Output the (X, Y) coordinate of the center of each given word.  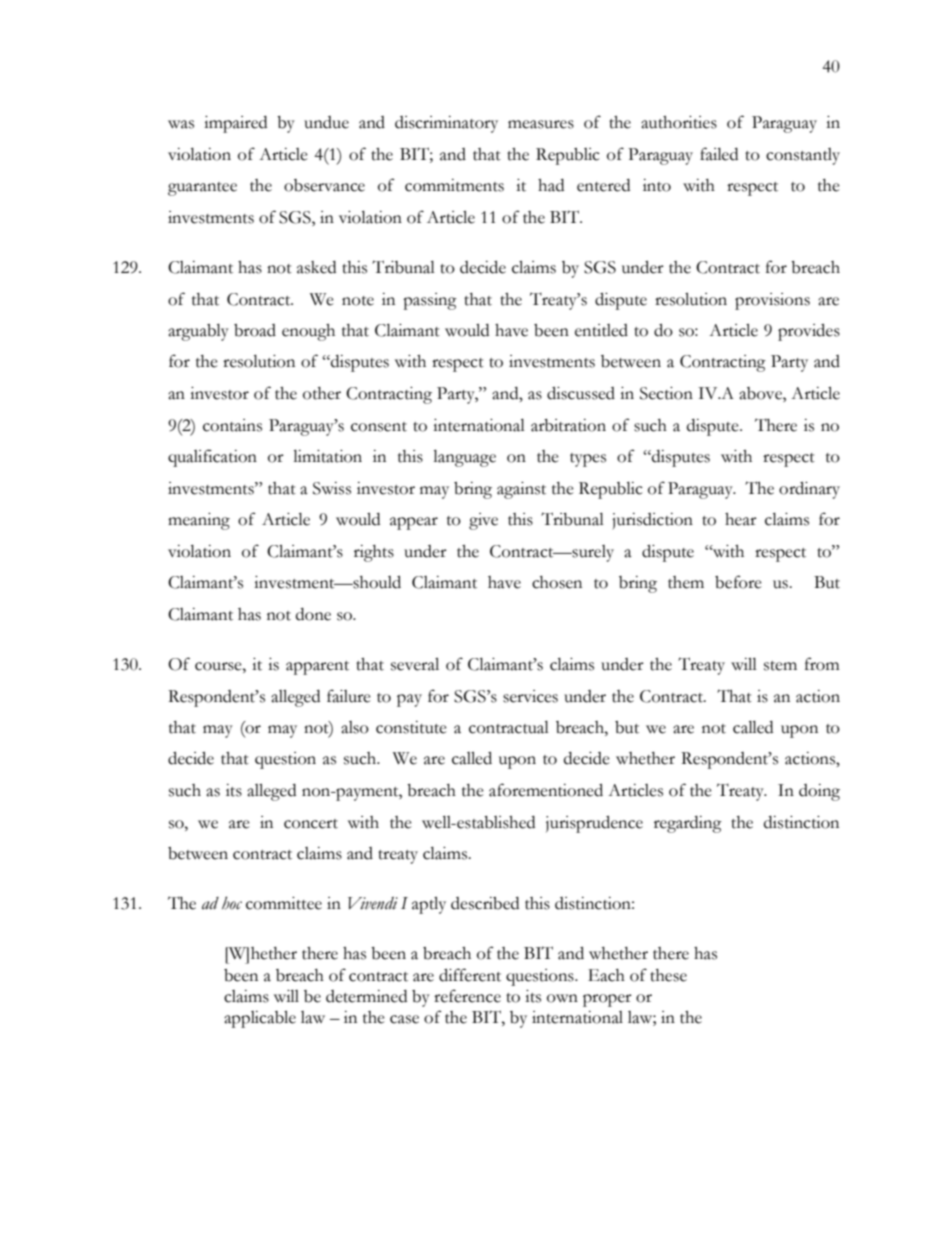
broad (255, 330)
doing (819, 792)
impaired (235, 124)
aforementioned (546, 790)
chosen (557, 582)
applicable (260, 1019)
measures (541, 124)
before (738, 582)
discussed (581, 393)
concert (311, 824)
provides (809, 332)
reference (467, 996)
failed (719, 154)
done (313, 614)
